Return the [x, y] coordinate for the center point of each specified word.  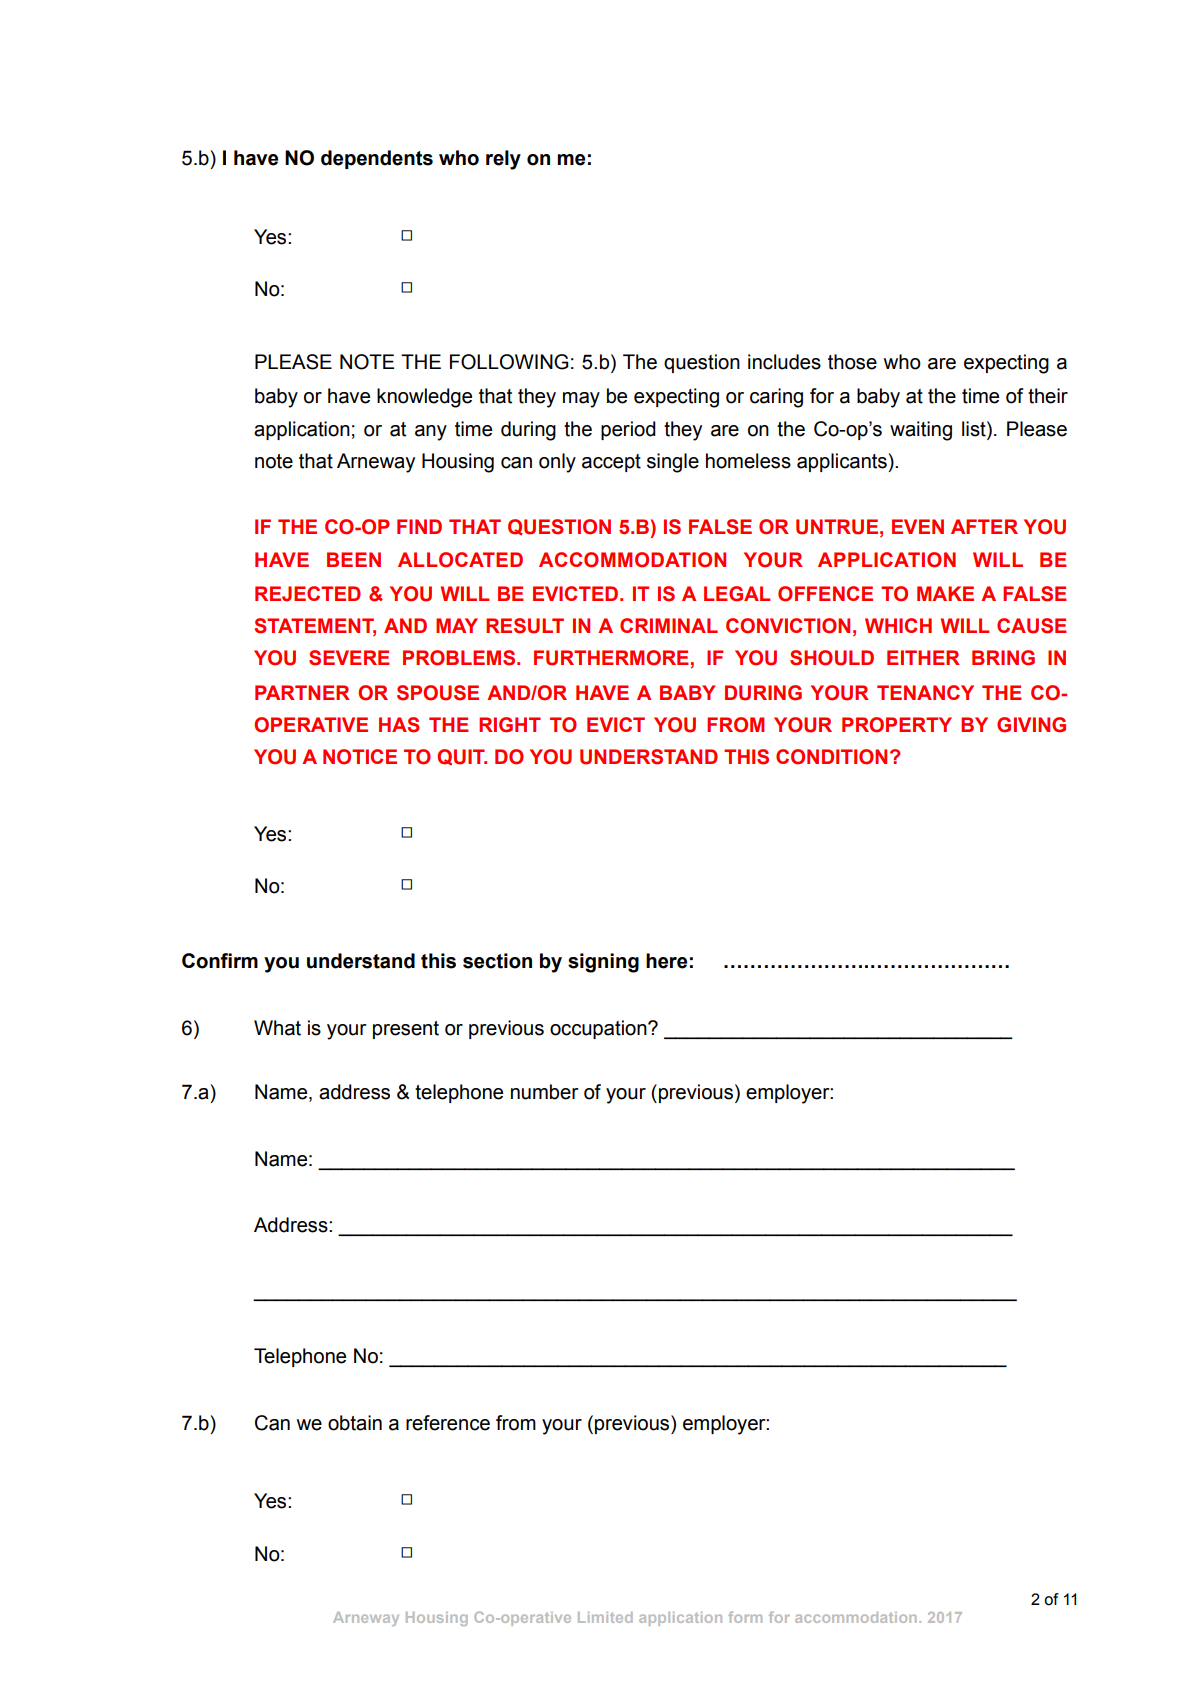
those [852, 362]
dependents [377, 159]
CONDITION [831, 757]
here [666, 961]
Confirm [220, 961]
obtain [355, 1423]
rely [503, 160]
